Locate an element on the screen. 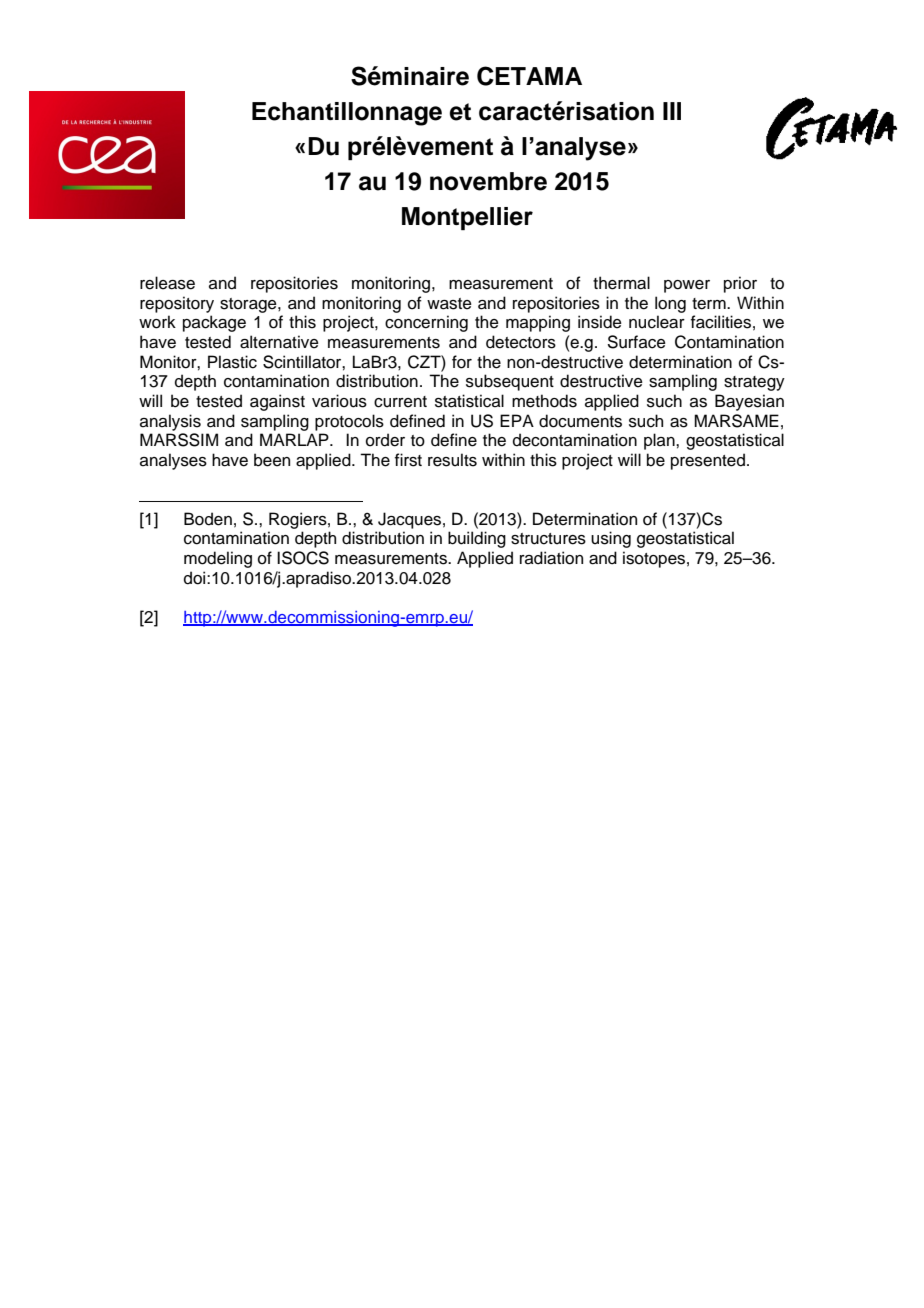 The height and width of the screenshot is (1308, 924). III is located at coordinates (672, 111).
